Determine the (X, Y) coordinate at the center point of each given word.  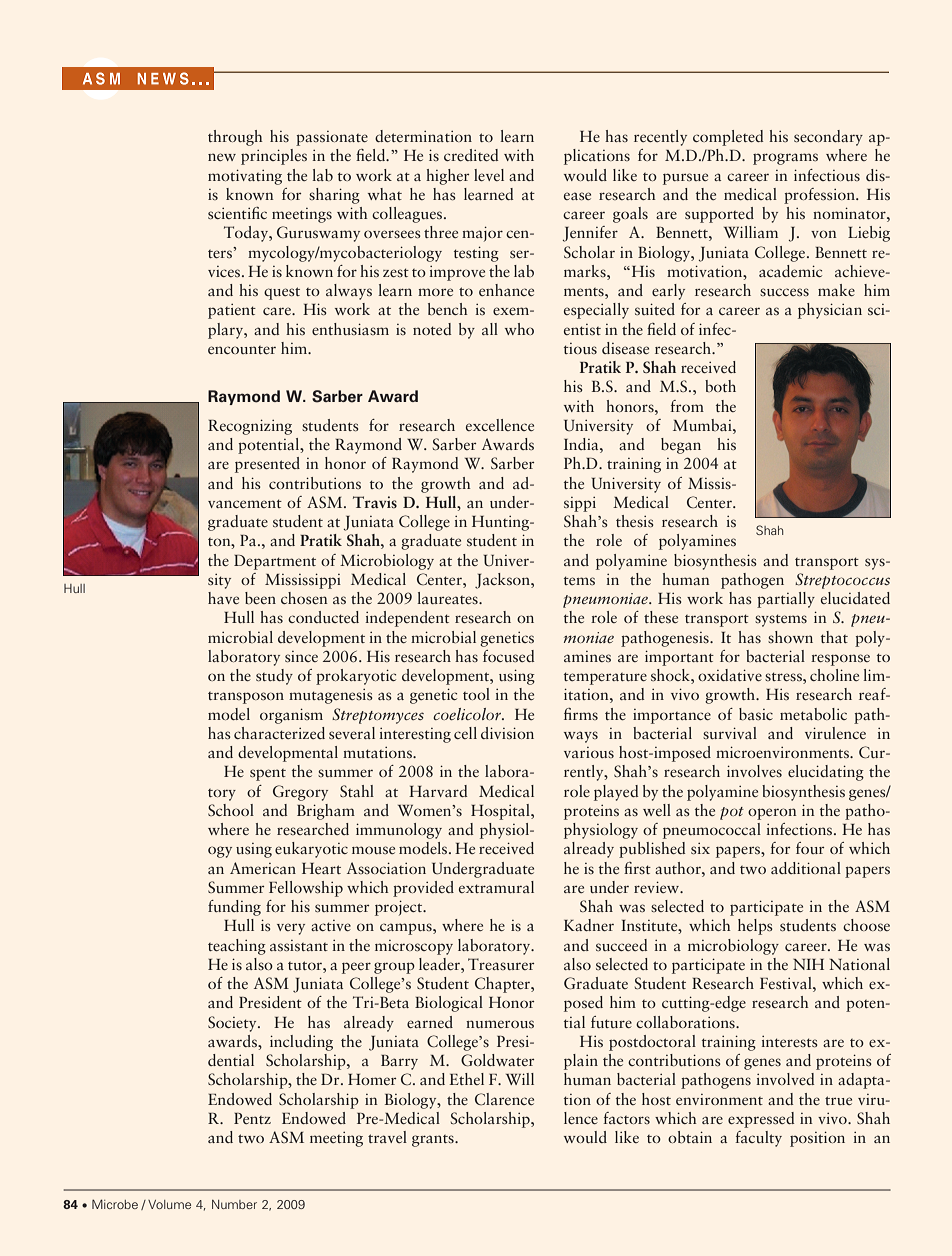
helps (755, 927)
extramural (496, 887)
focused (508, 656)
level (489, 175)
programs (785, 159)
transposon (246, 698)
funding (234, 908)
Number (234, 1204)
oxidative (730, 675)
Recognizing (250, 427)
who (519, 329)
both (720, 386)
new (222, 157)
